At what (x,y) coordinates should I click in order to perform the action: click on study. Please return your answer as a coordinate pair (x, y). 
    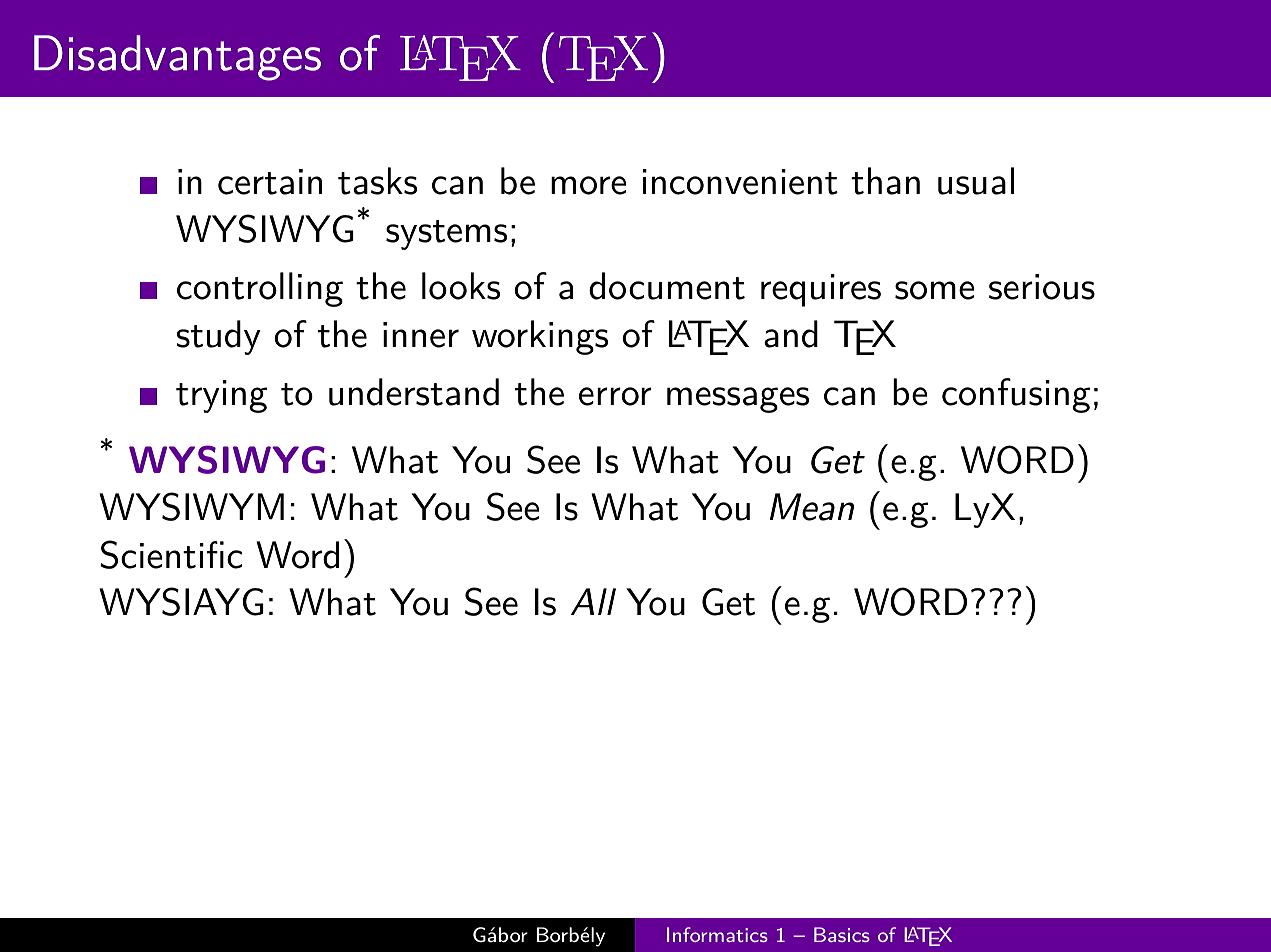
    Looking at the image, I should click on (218, 337).
